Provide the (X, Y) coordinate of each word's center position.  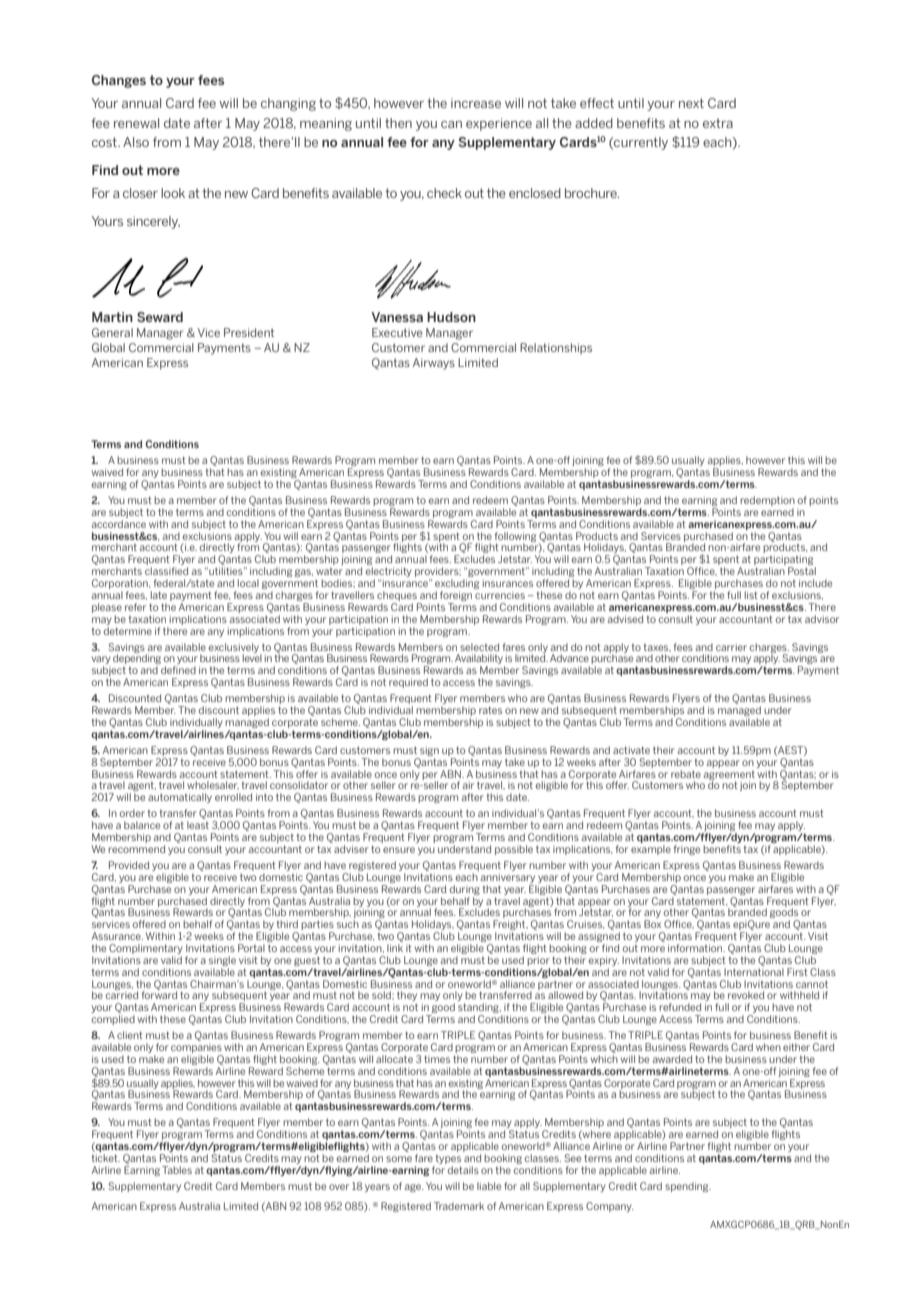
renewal (136, 123)
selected (479, 647)
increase (476, 103)
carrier (731, 647)
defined (178, 670)
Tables (177, 1170)
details (463, 1170)
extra (718, 123)
